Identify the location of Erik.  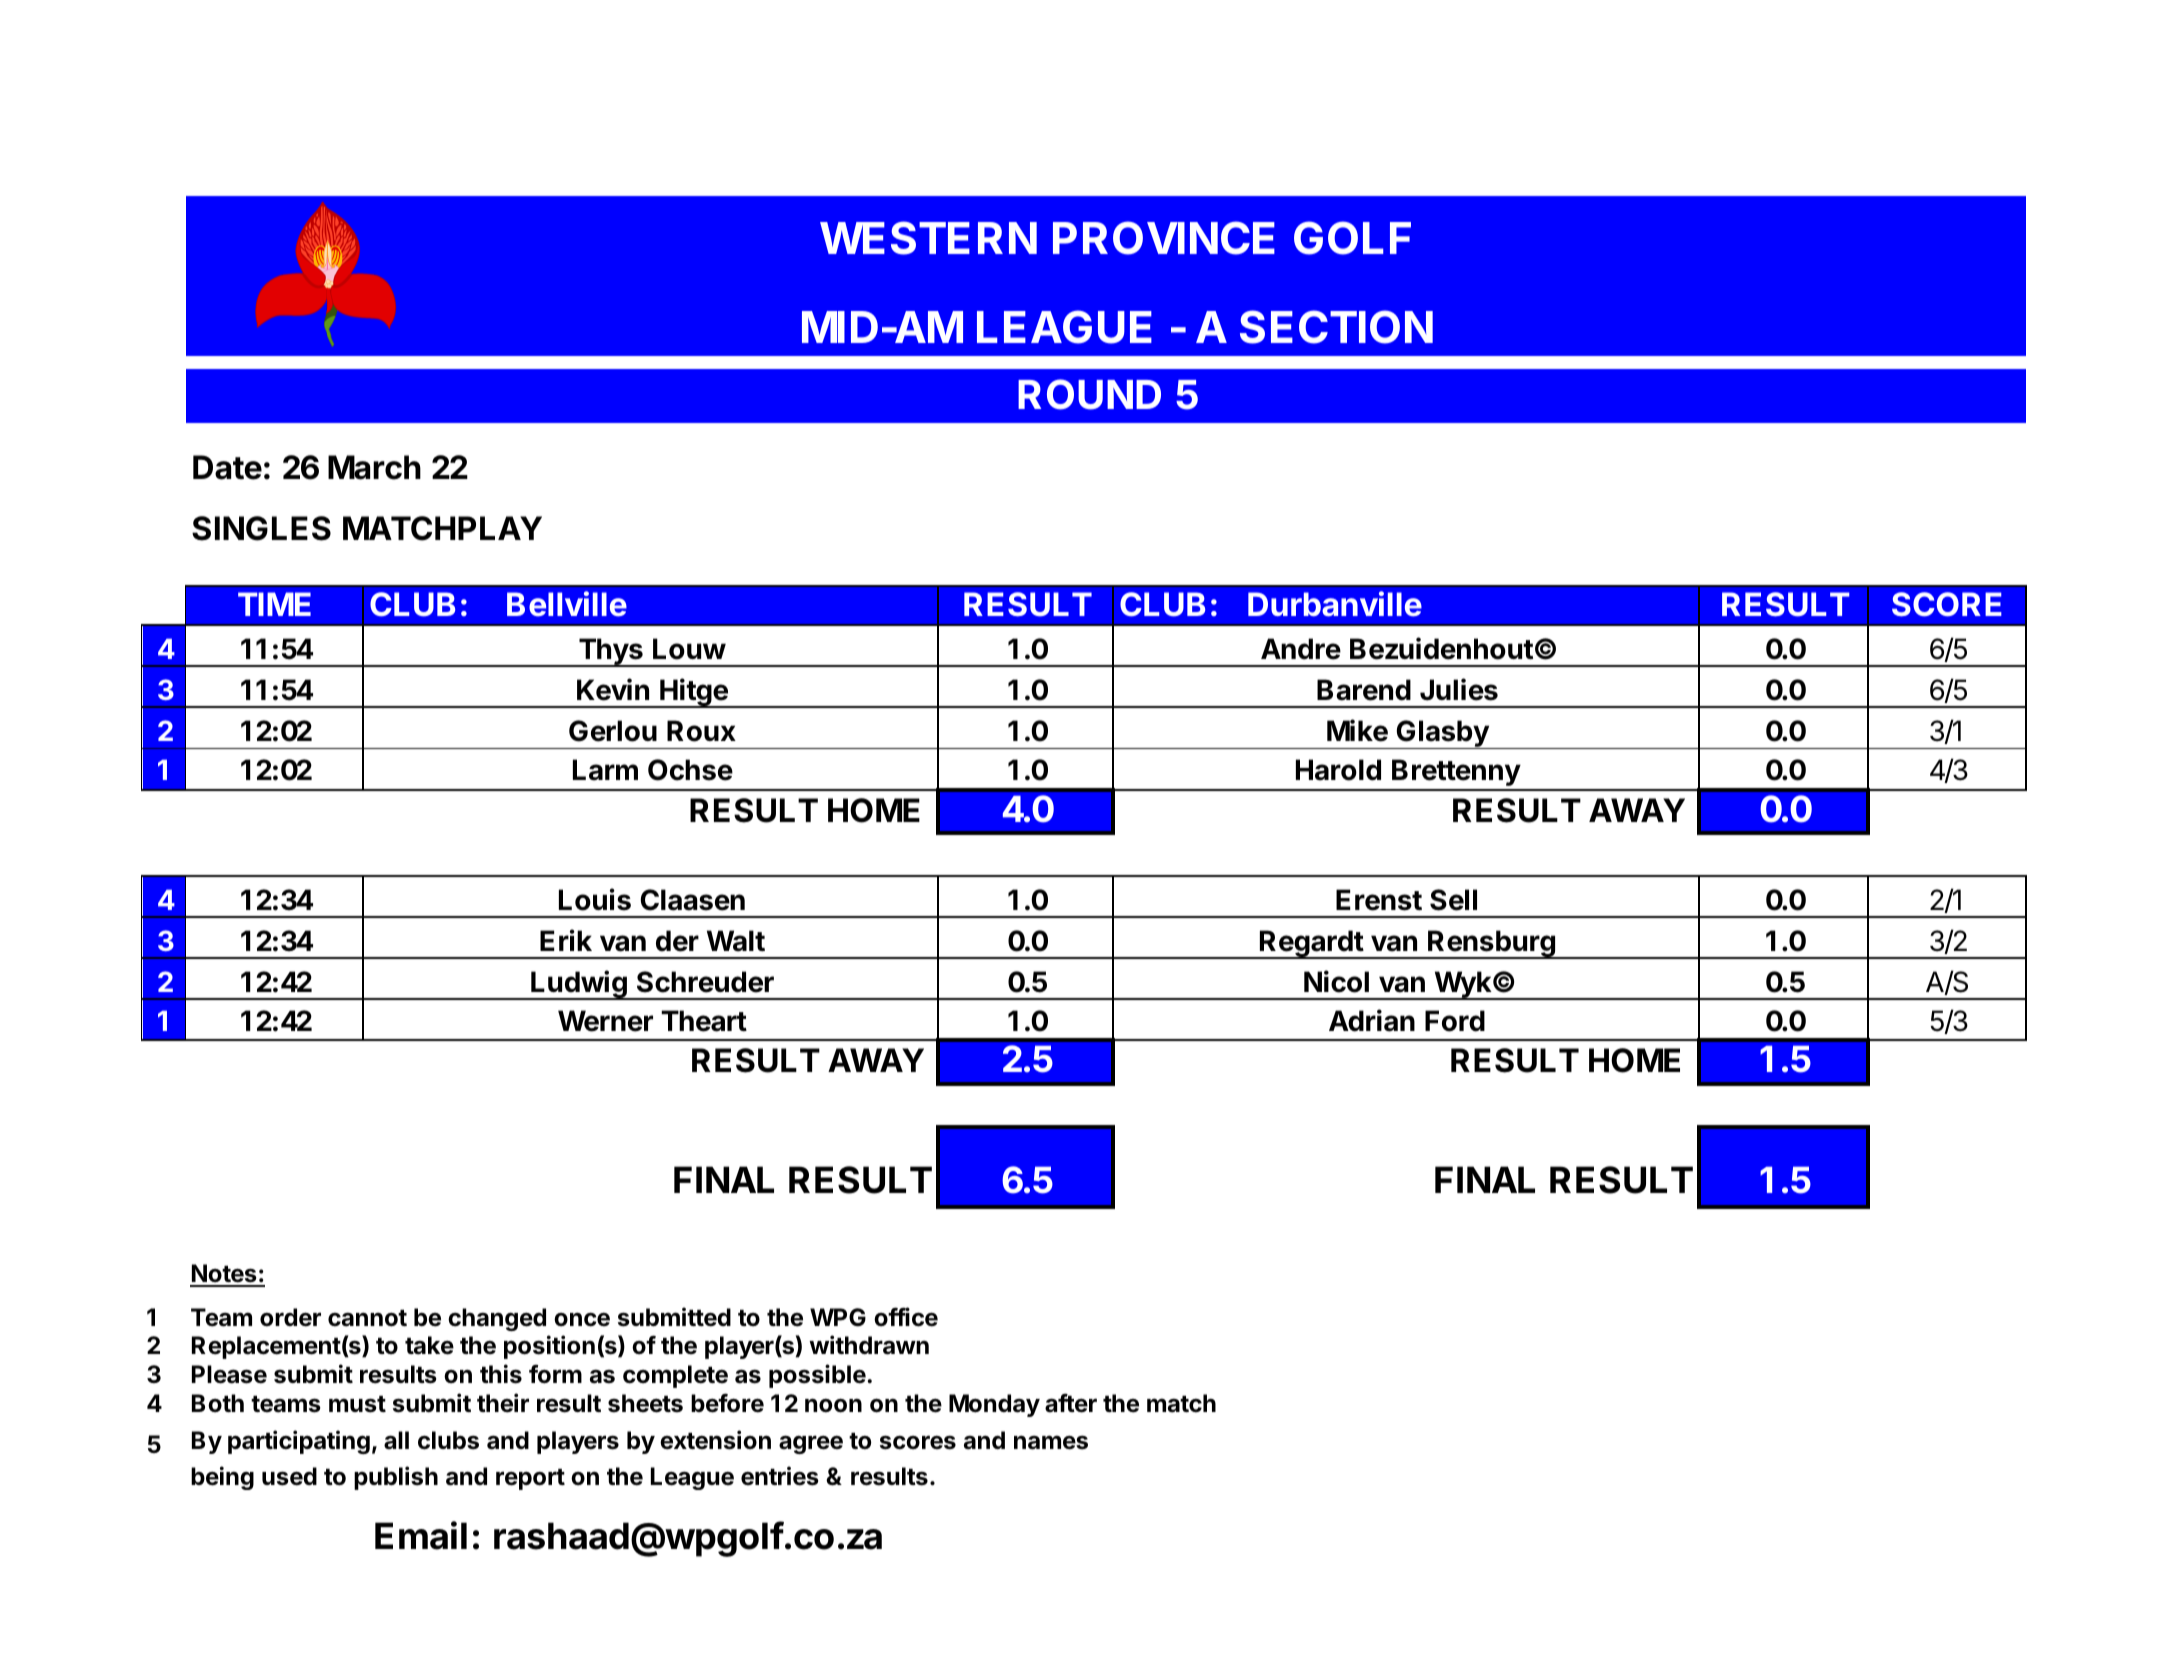
(566, 940).
